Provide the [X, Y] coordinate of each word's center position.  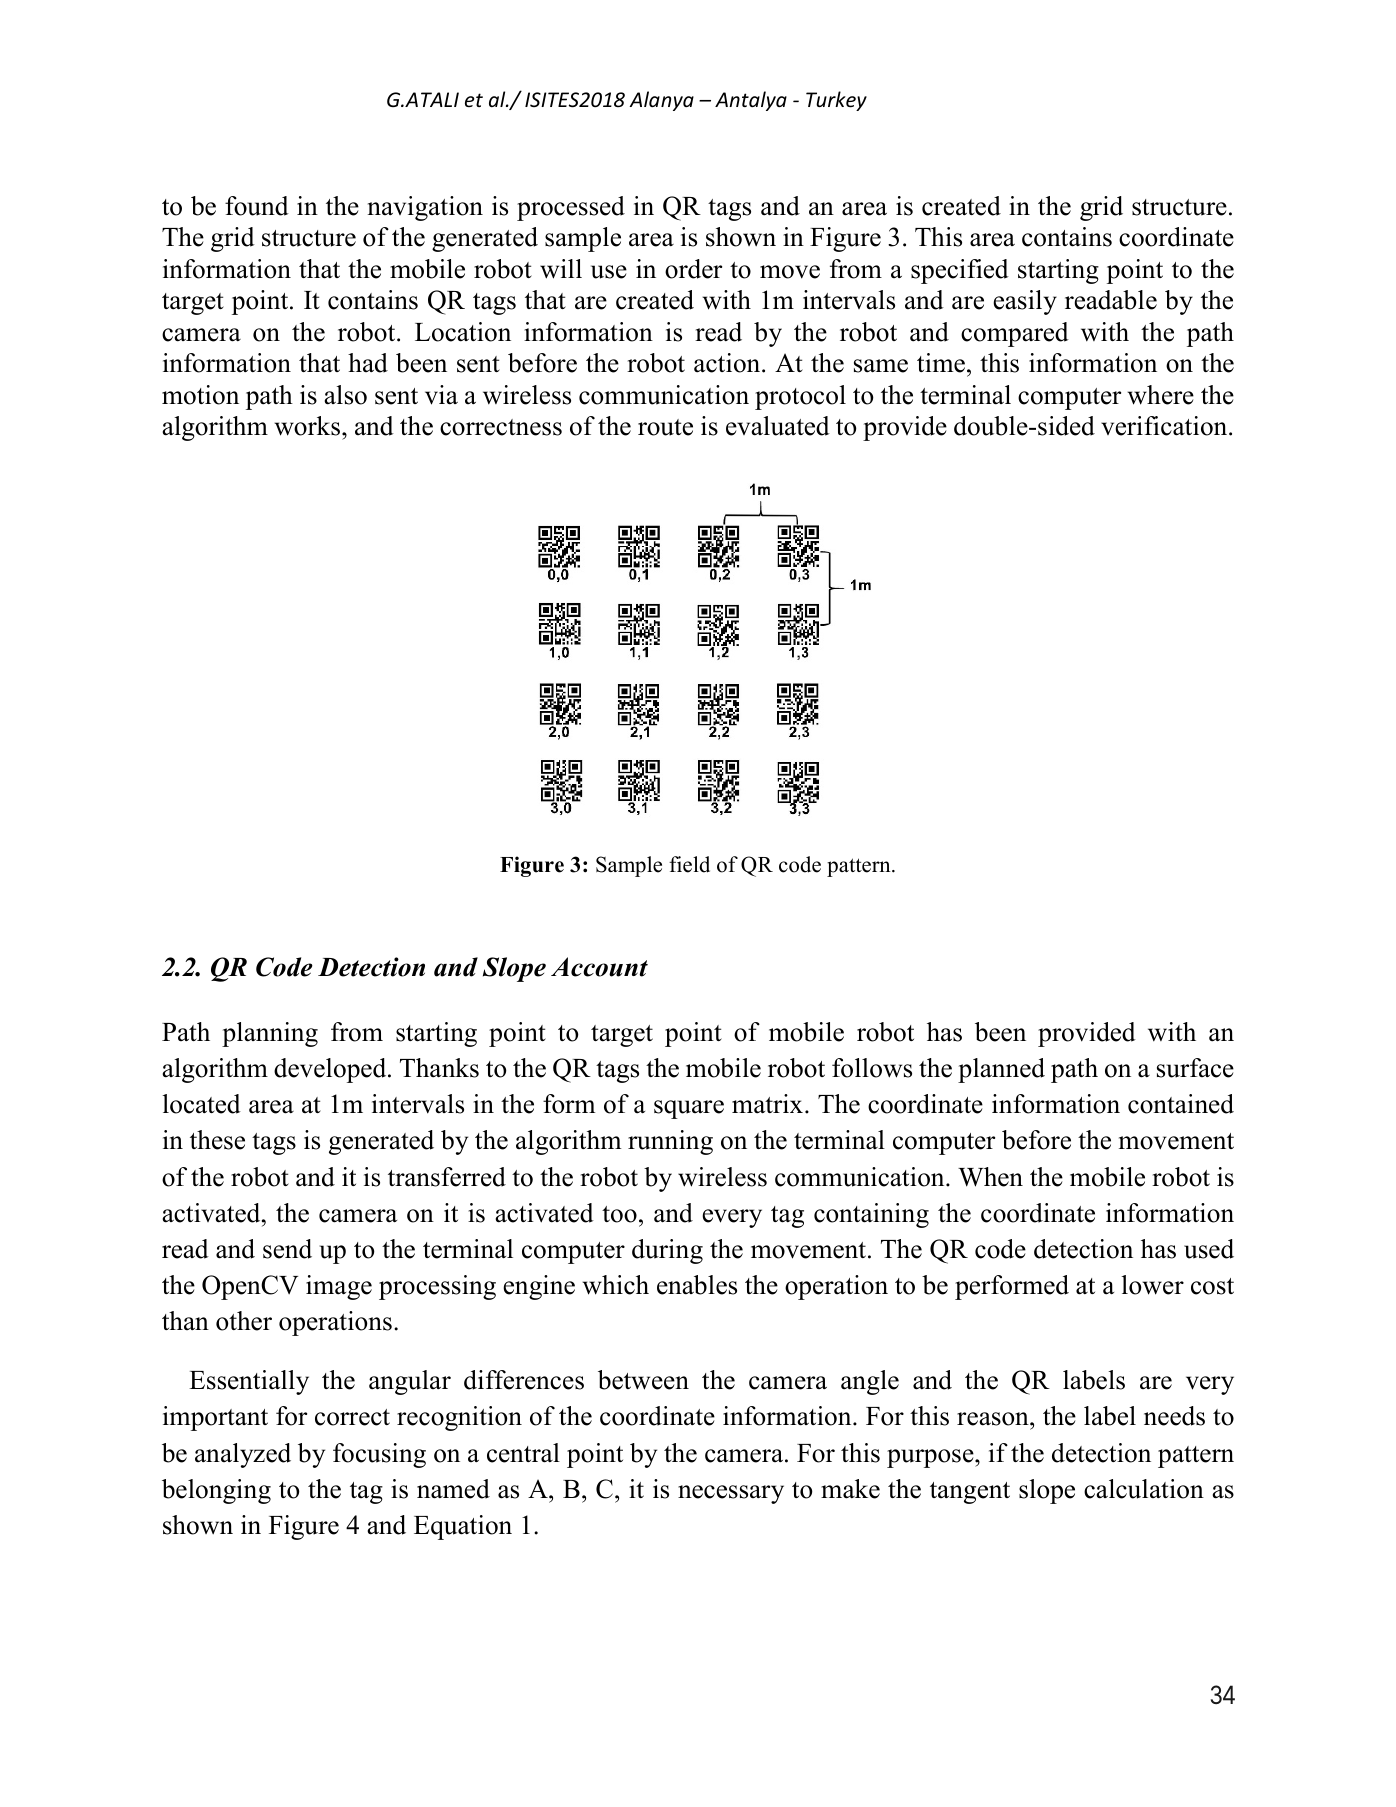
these [217, 1140]
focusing [379, 1455]
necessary [731, 1494]
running [670, 1142]
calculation [1144, 1489]
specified [960, 271]
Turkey [836, 101]
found [257, 206]
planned [1001, 1070]
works [308, 426]
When [990, 1177]
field [689, 864]
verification [1165, 426]
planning [270, 1034]
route [665, 427]
